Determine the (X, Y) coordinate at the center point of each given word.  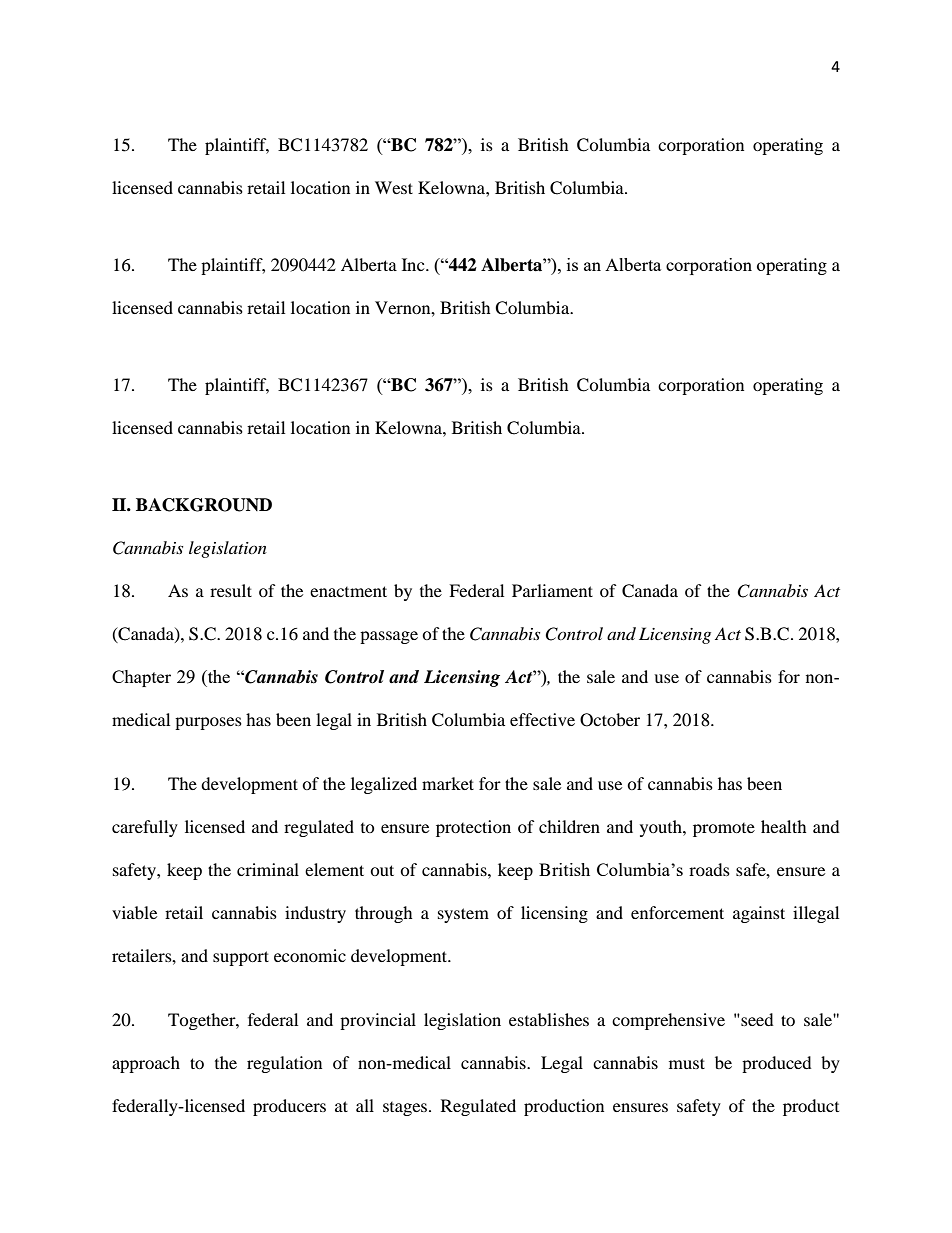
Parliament (552, 590)
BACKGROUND (204, 505)
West (394, 187)
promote (724, 830)
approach (146, 1064)
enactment (348, 591)
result (231, 590)
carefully (145, 828)
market (448, 783)
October (610, 720)
